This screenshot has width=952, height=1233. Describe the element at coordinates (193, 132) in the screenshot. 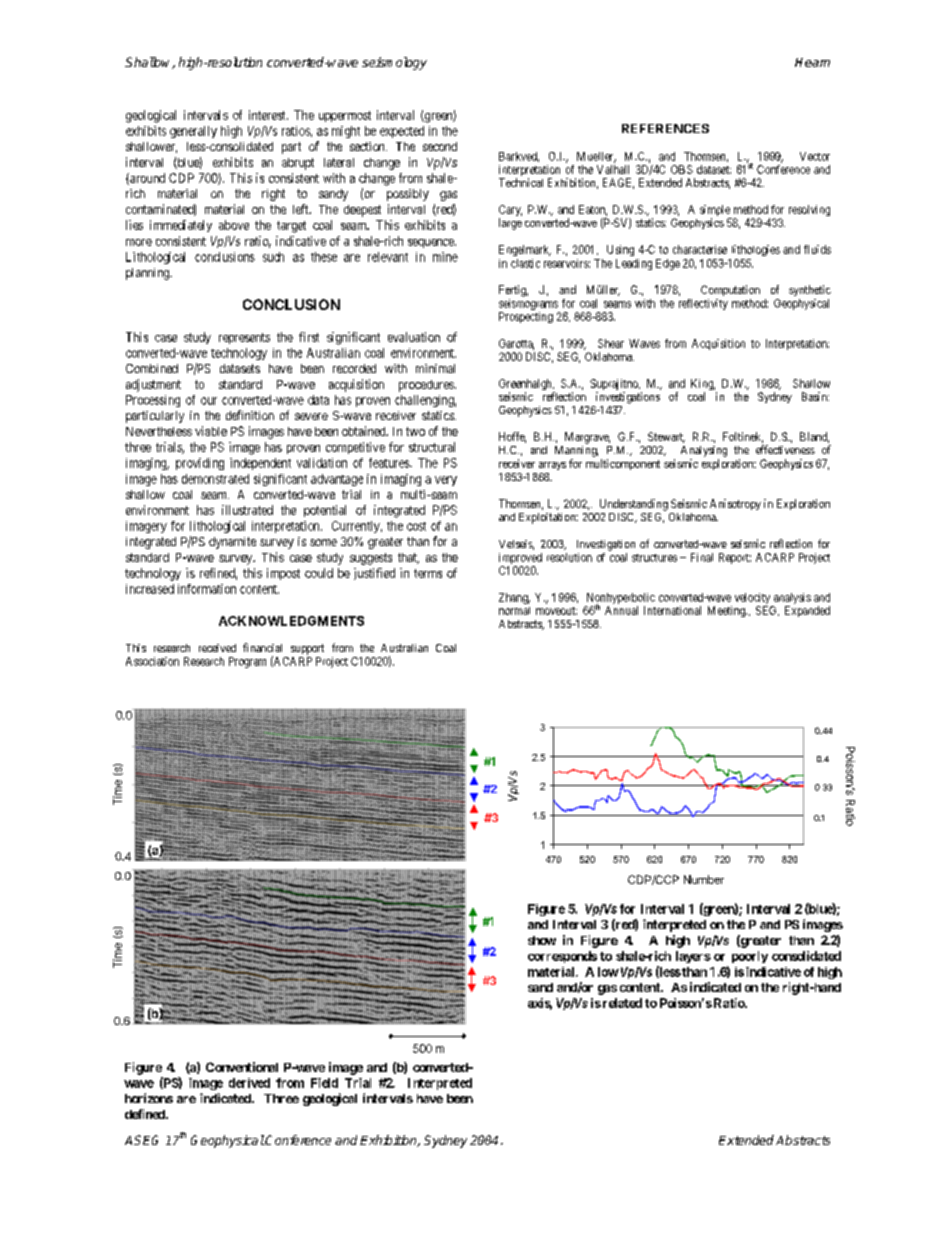

I see `generally` at that location.
